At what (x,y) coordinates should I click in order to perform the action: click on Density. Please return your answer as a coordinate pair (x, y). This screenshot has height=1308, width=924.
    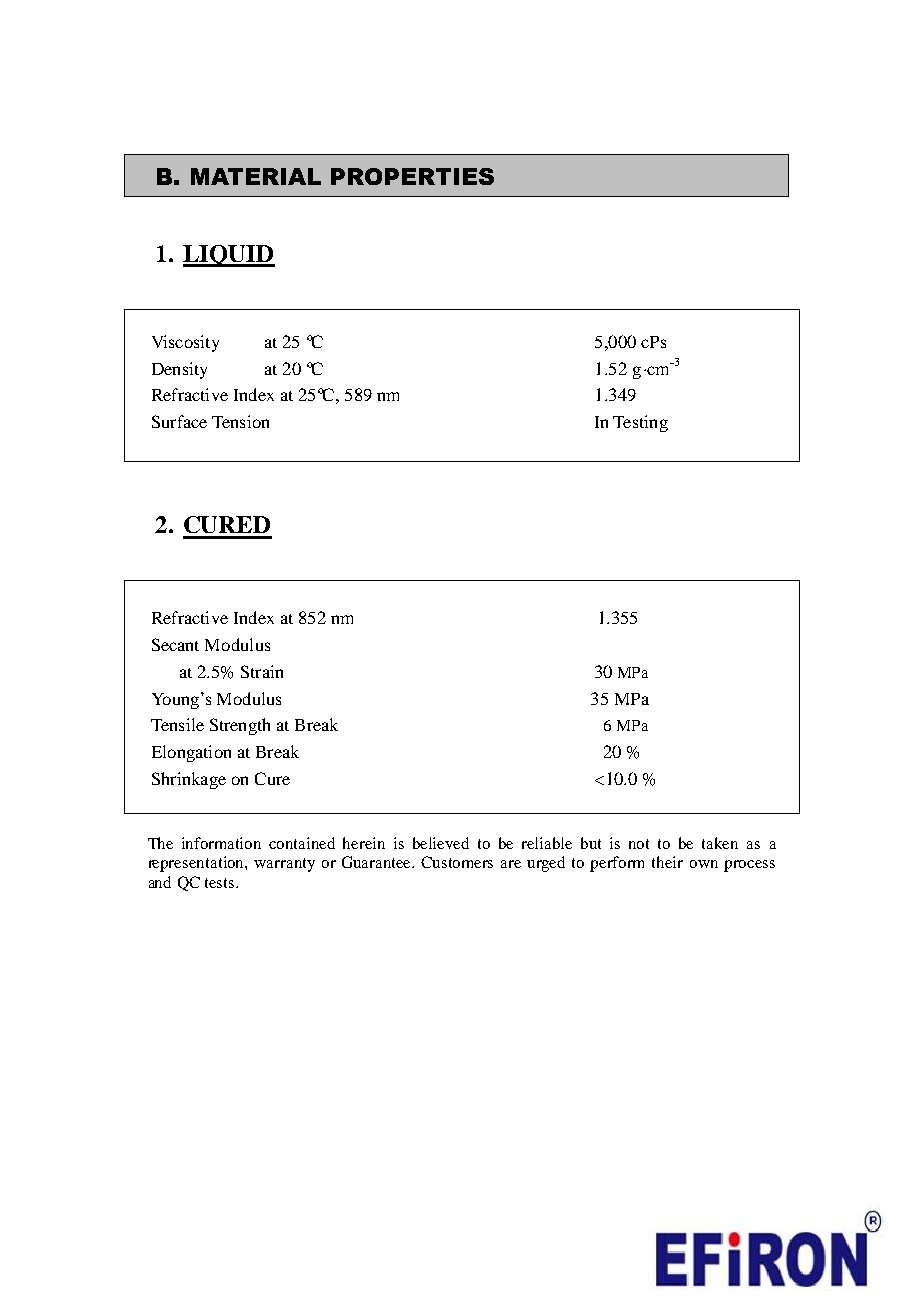
    Looking at the image, I should click on (179, 370).
